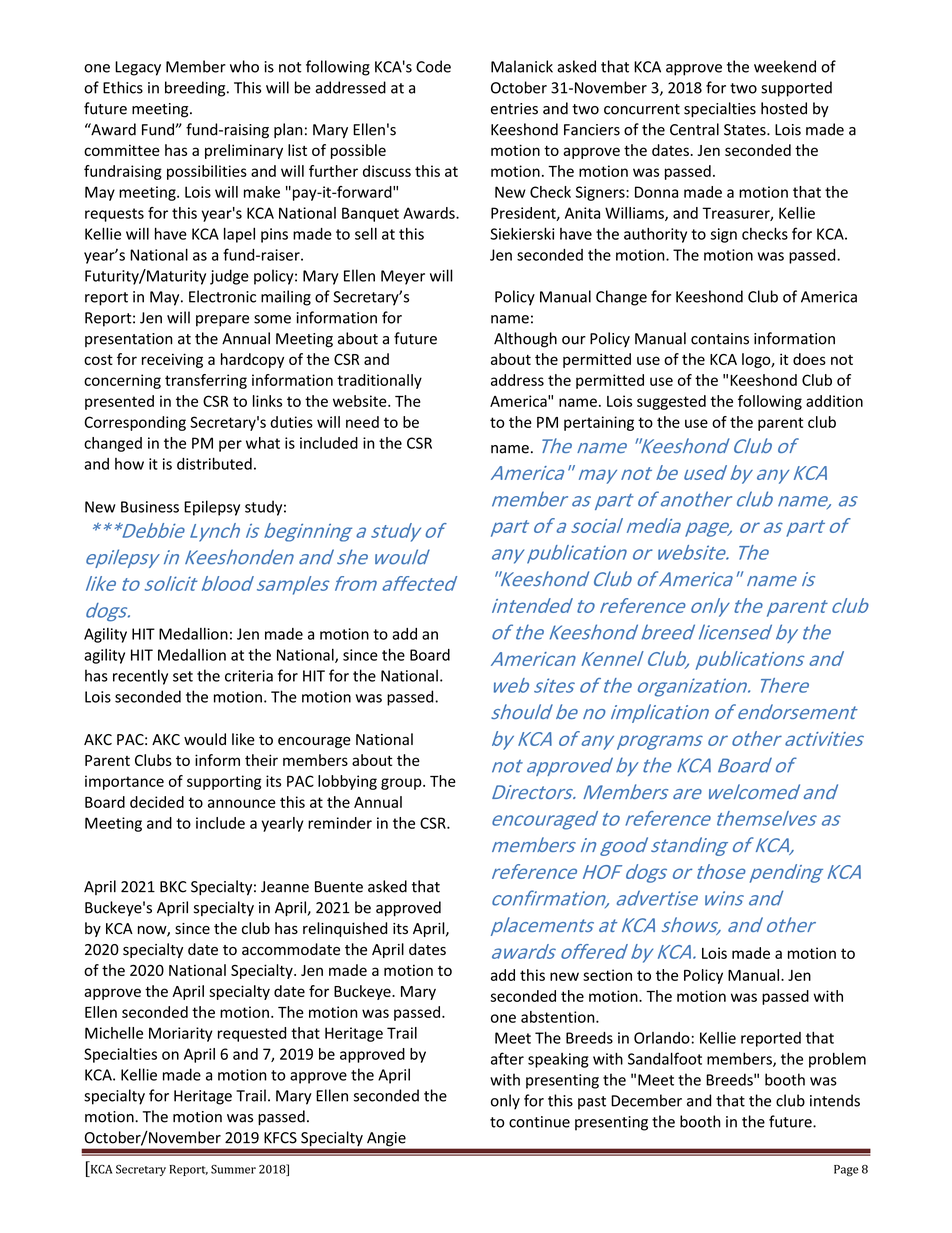  What do you see at coordinates (138, 68) in the page?
I see `Legacy` at bounding box center [138, 68].
